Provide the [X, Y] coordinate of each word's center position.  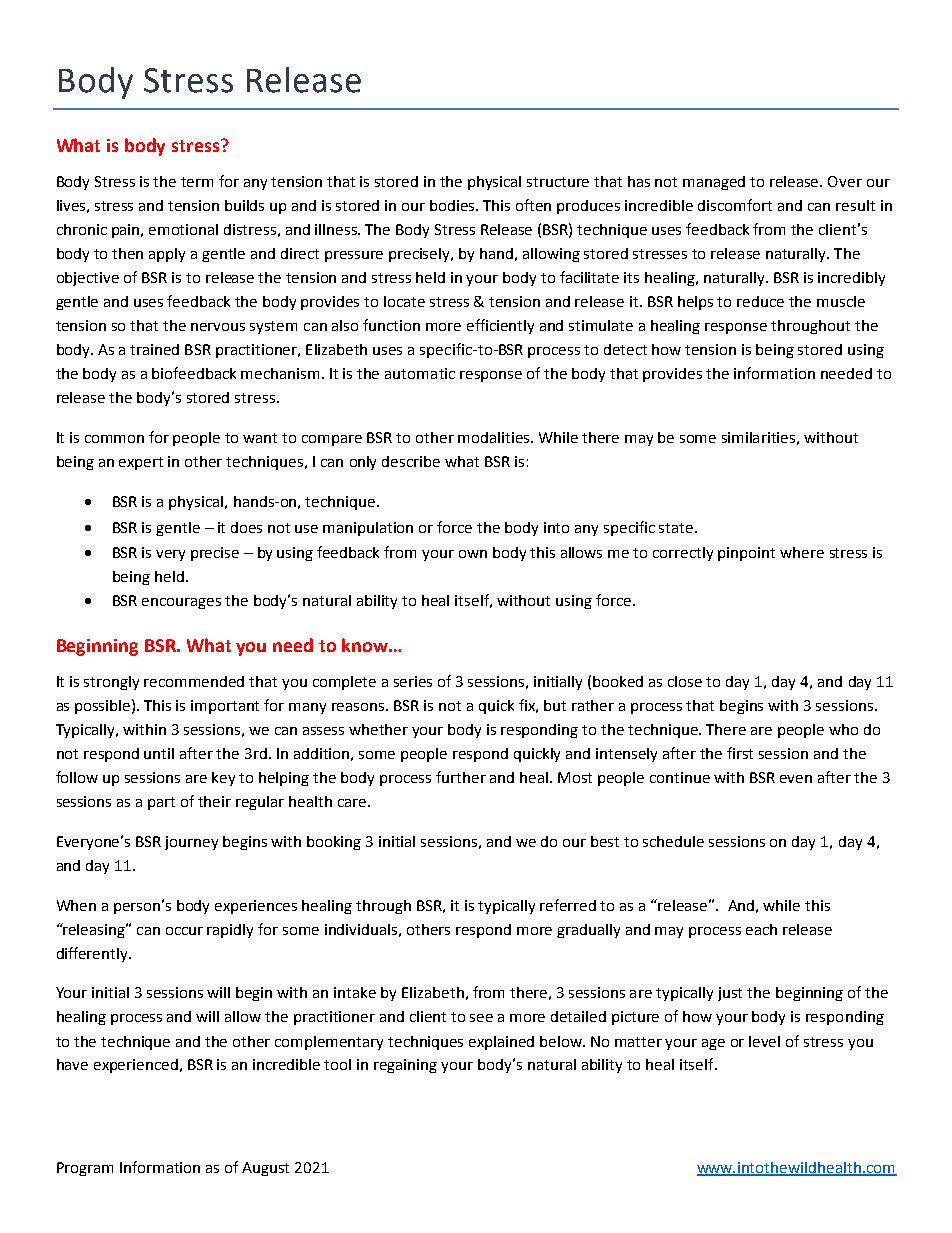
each [761, 929]
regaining [405, 1066]
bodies [454, 205]
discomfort [735, 205]
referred [568, 905]
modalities [495, 437]
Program [85, 1169]
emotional [183, 229]
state [677, 528]
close [685, 681]
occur [184, 931]
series [413, 681]
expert [141, 463]
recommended [194, 681]
